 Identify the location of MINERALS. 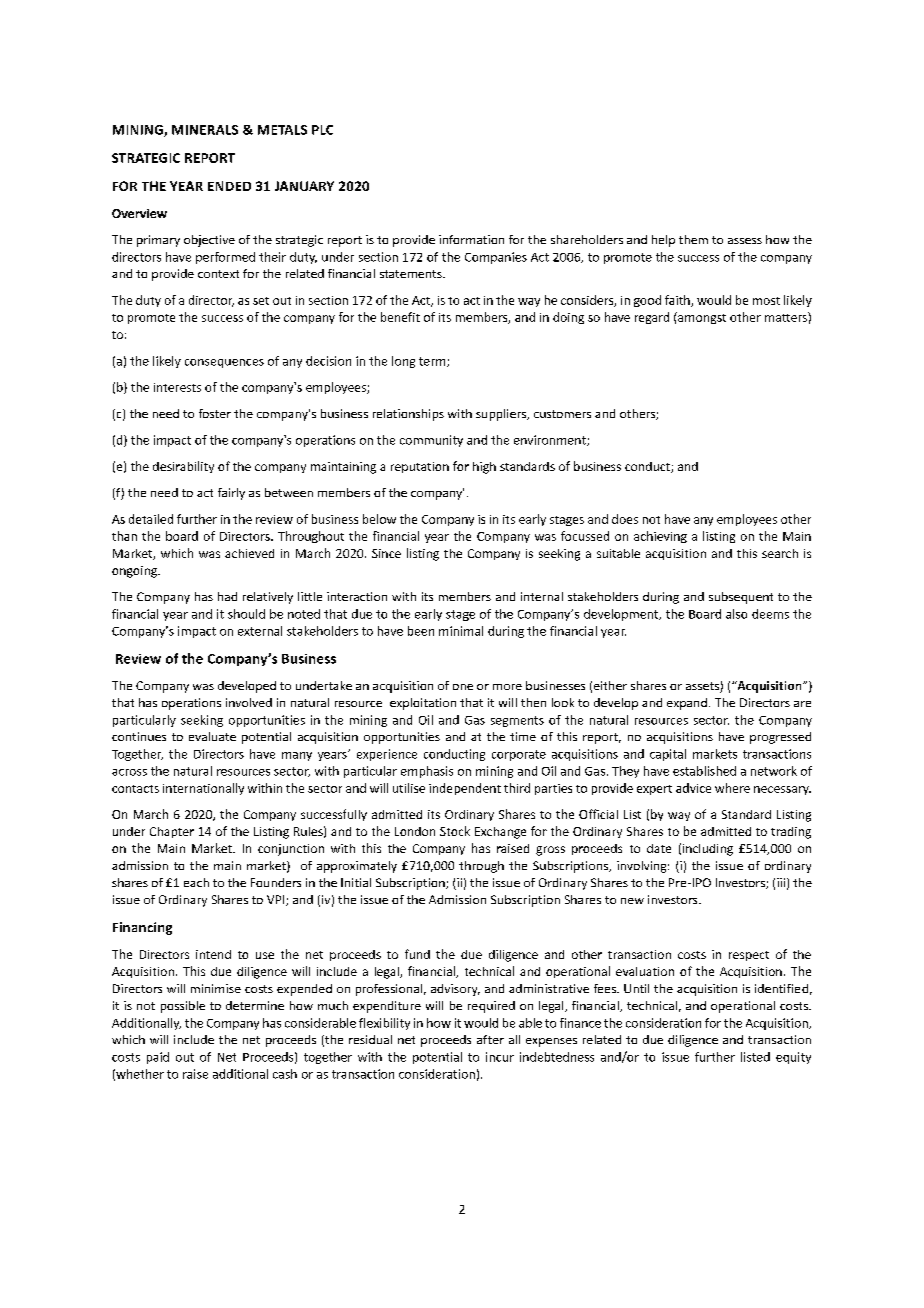
(205, 130).
